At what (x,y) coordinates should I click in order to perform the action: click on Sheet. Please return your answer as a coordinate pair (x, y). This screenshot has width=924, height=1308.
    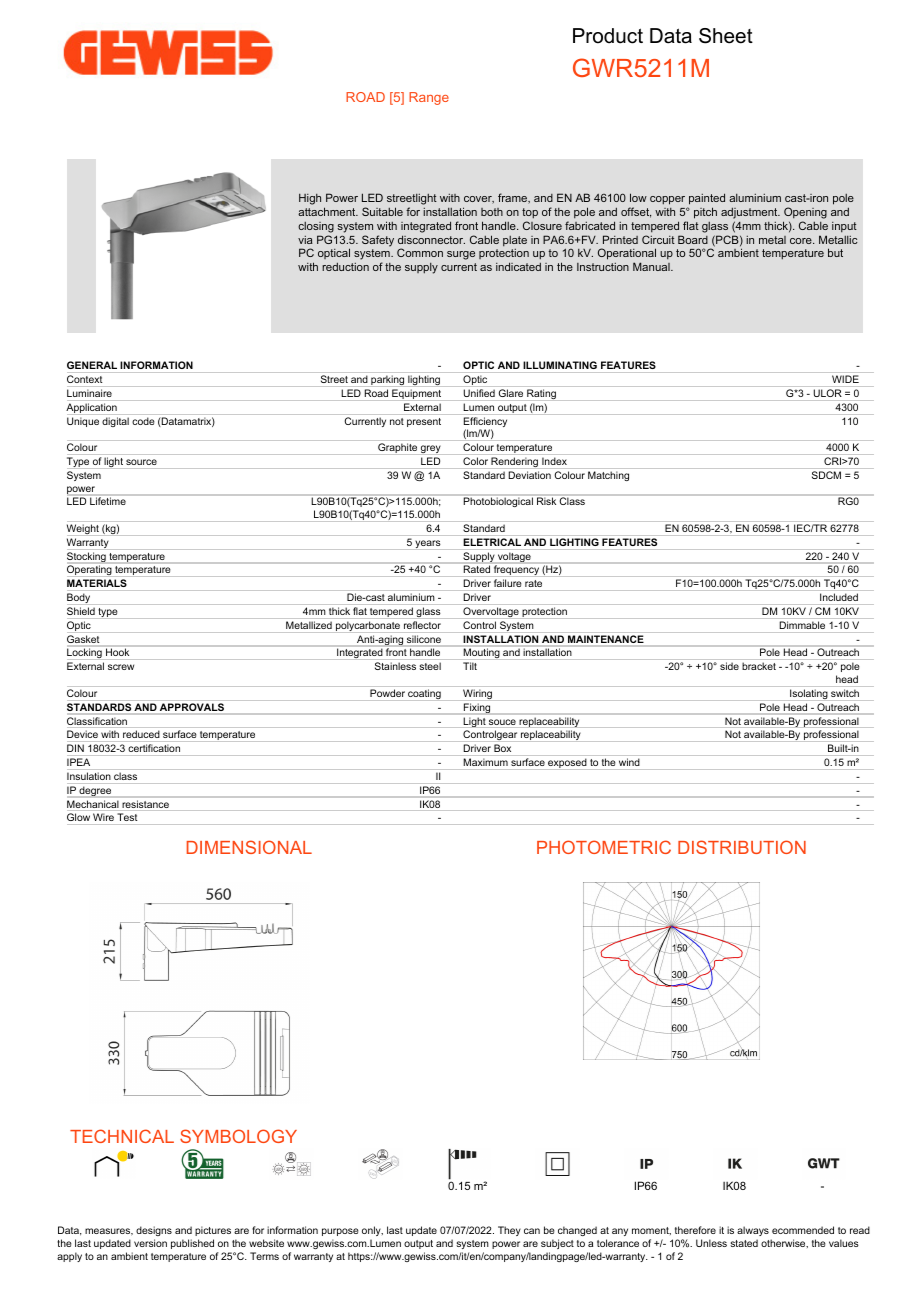
    Looking at the image, I should click on (726, 36).
